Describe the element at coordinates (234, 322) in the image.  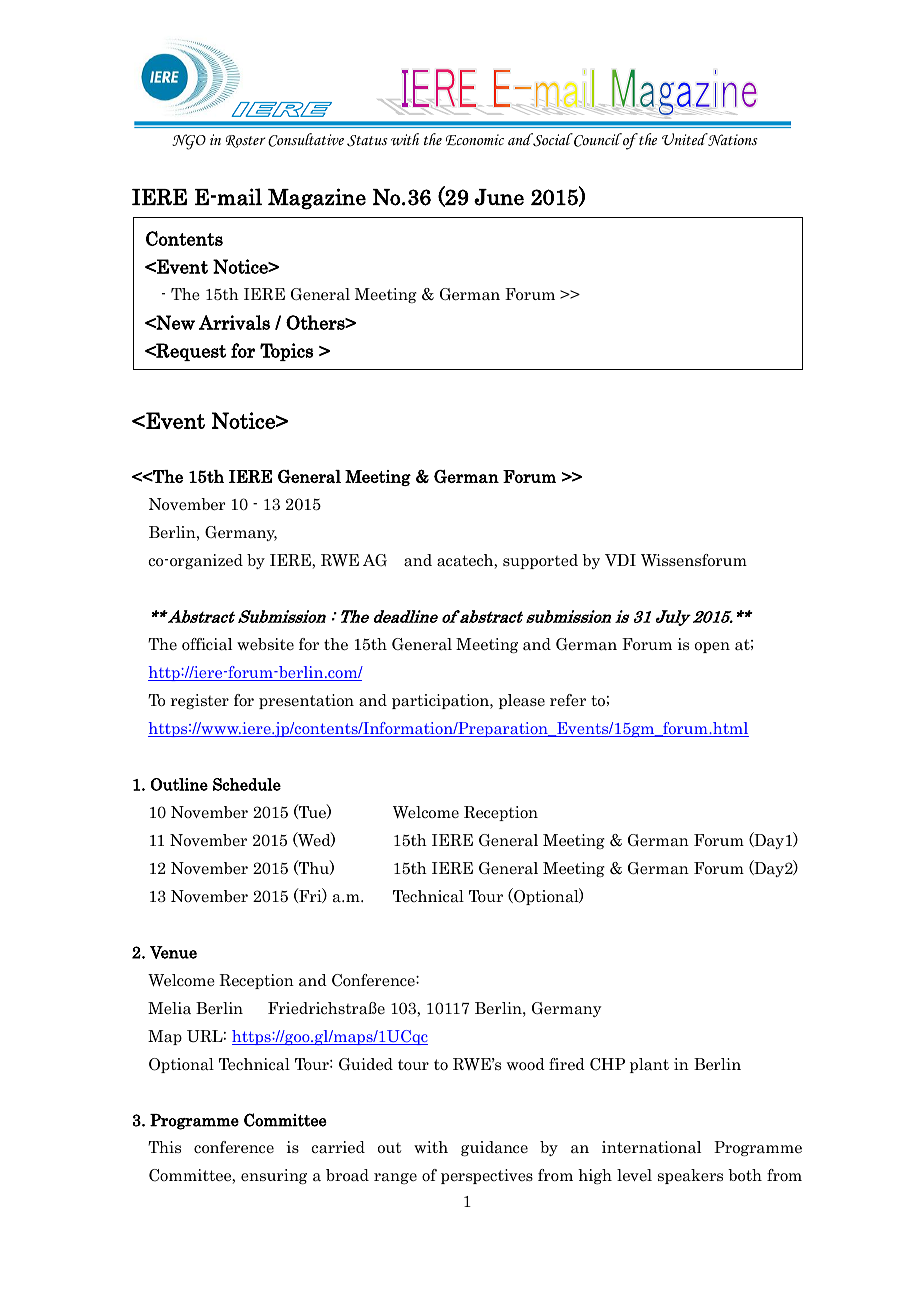
I see `Arrivals` at that location.
